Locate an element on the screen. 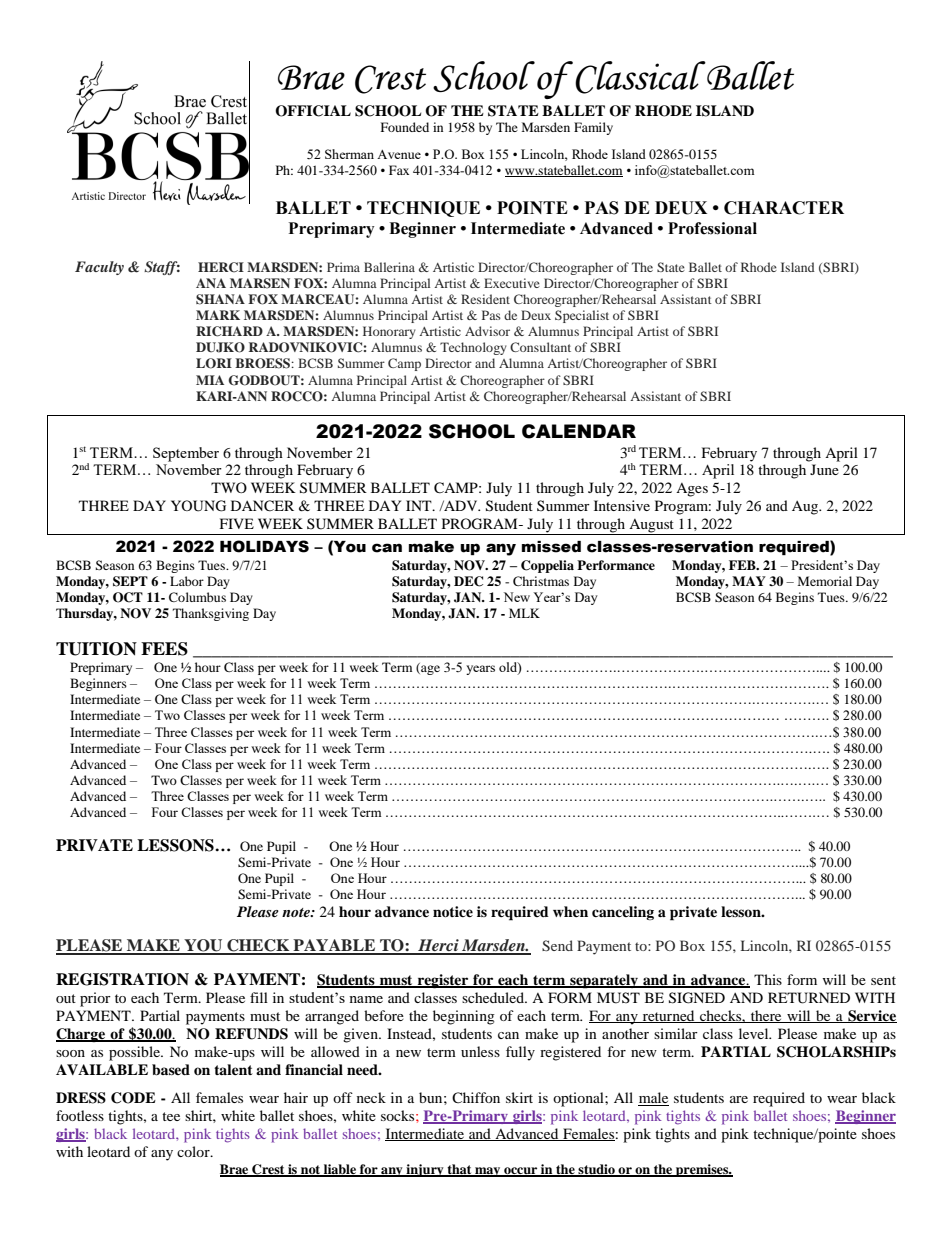 This screenshot has width=952, height=1233. color is located at coordinates (194, 1151).
